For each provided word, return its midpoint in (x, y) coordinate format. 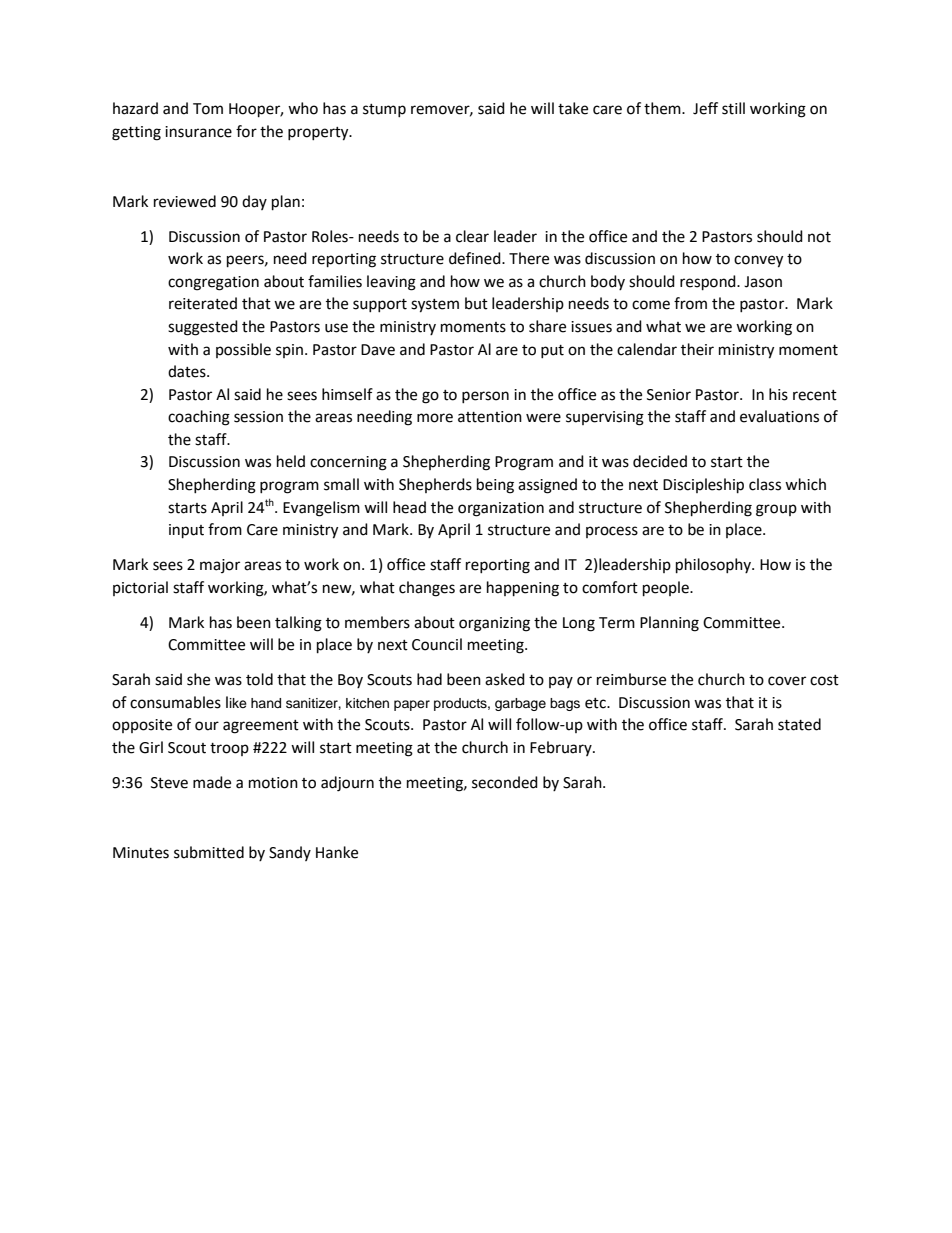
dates (188, 371)
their (697, 349)
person (485, 397)
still (733, 108)
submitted (209, 852)
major (220, 566)
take (573, 108)
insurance (198, 132)
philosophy (714, 566)
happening (523, 589)
